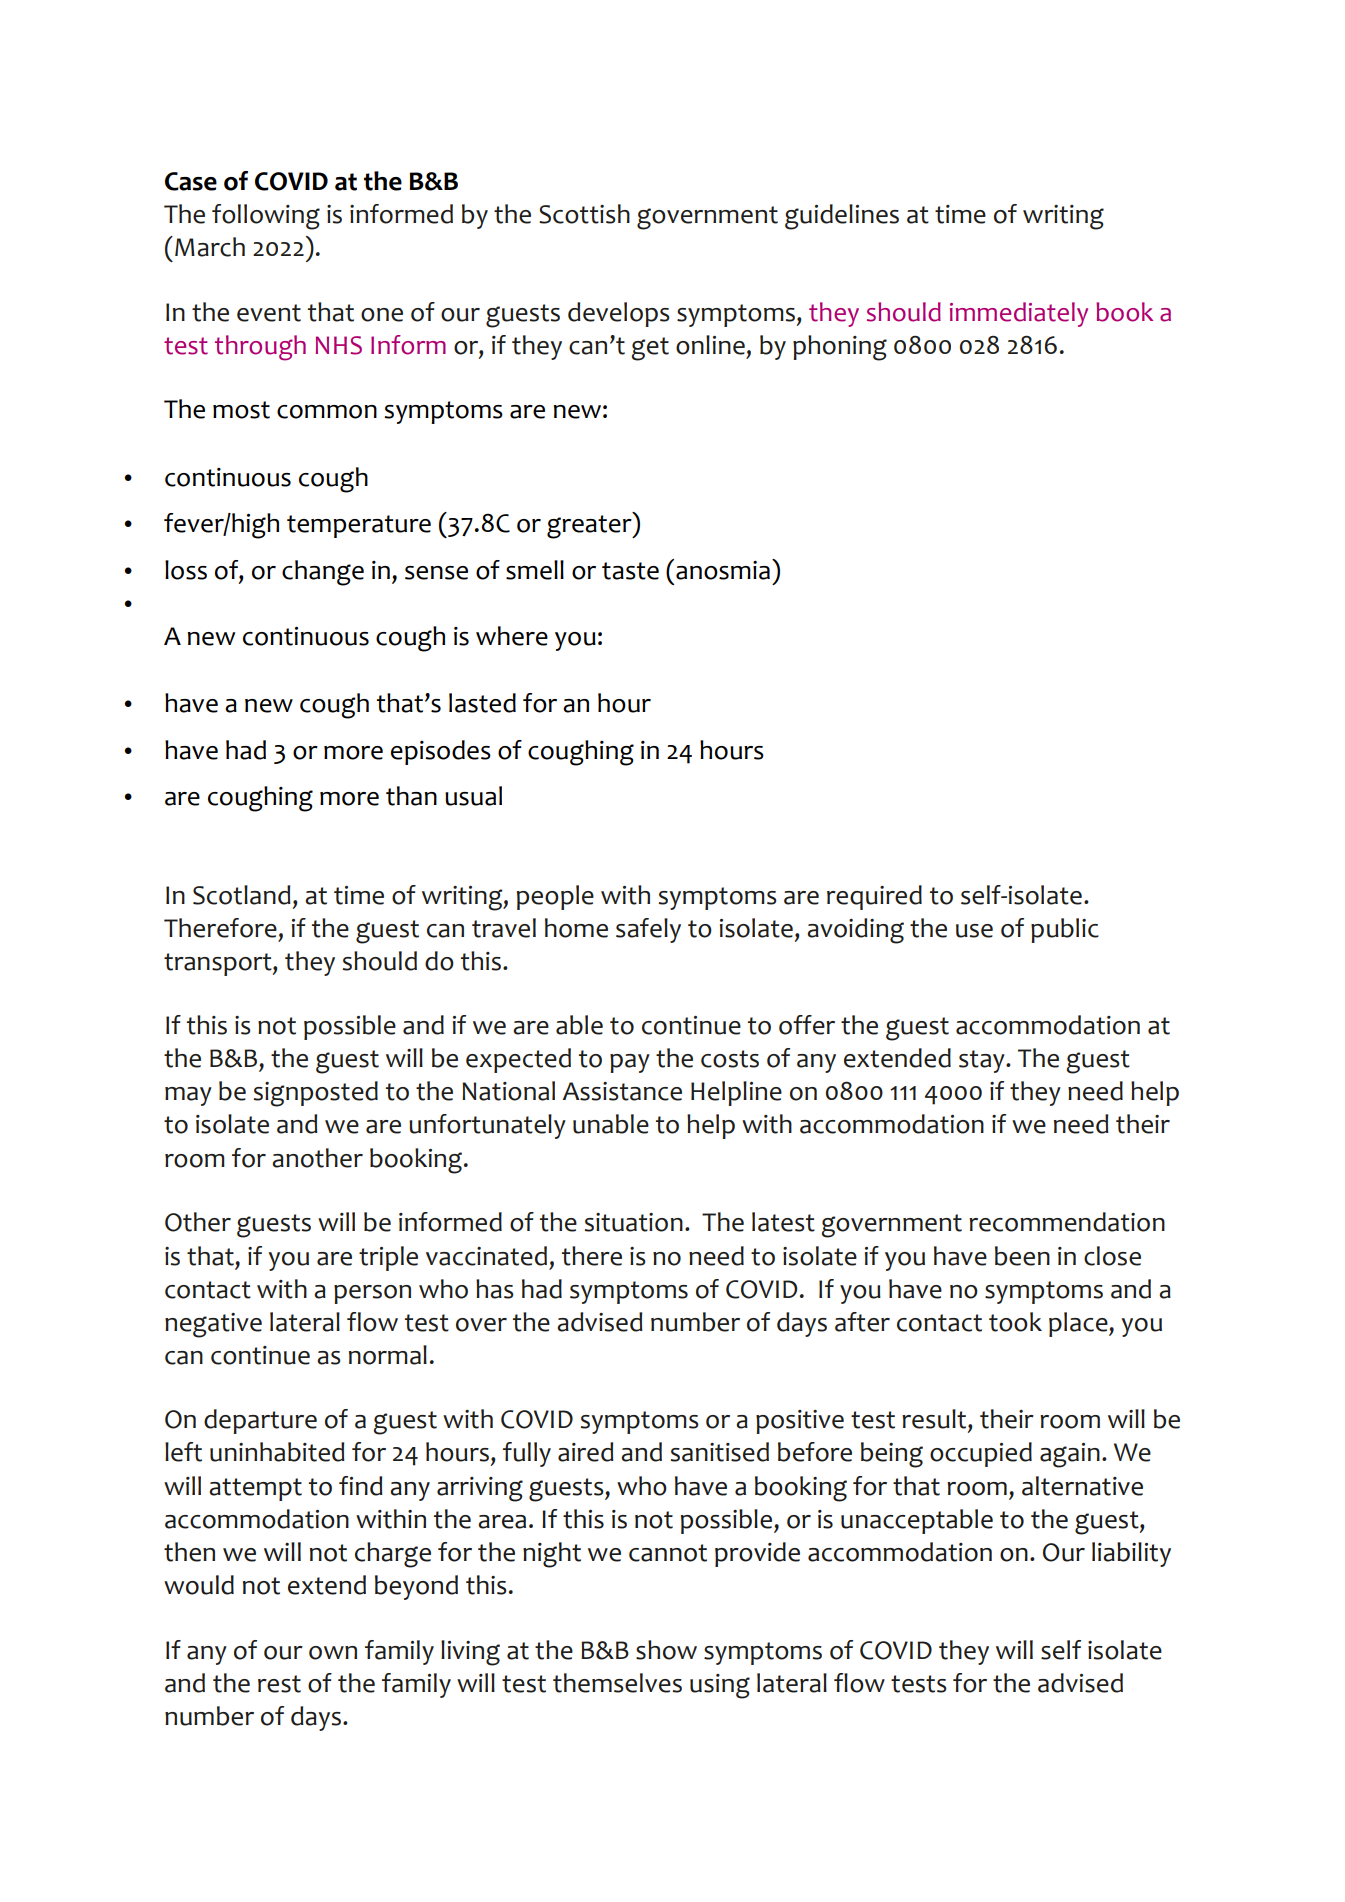 This screenshot has width=1345, height=1902. What do you see at coordinates (584, 214) in the screenshot?
I see `Scottish` at bounding box center [584, 214].
